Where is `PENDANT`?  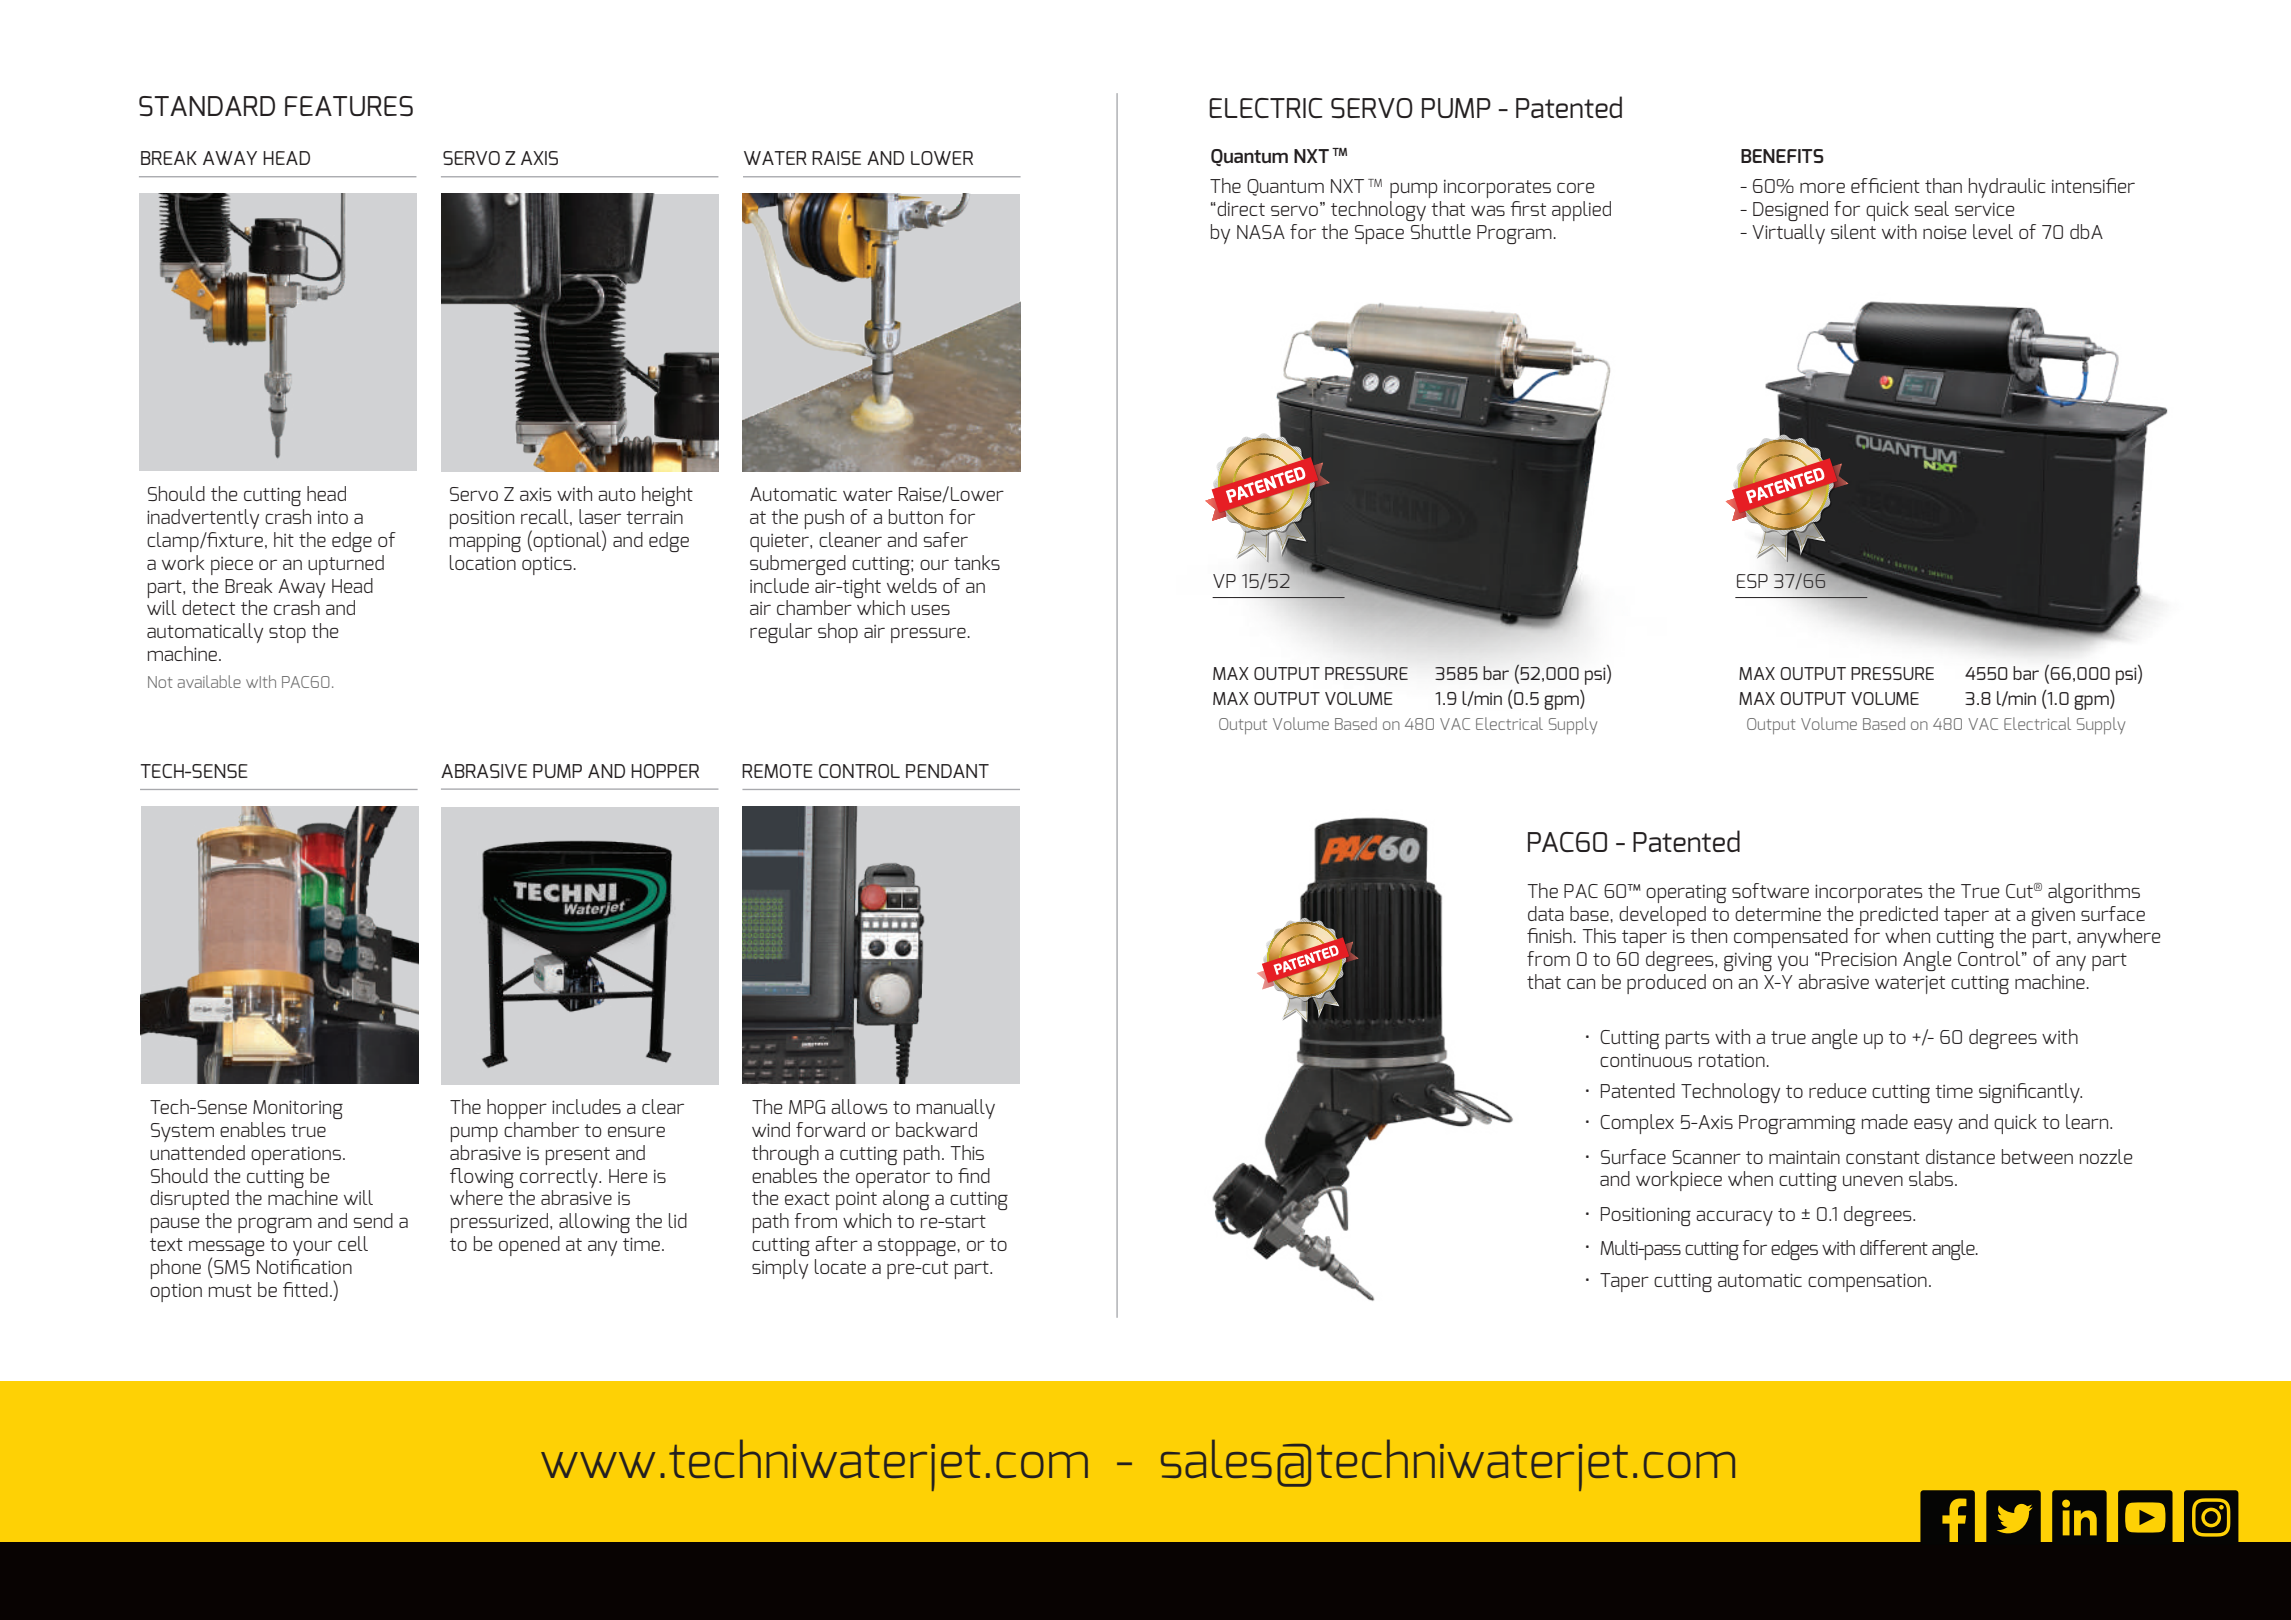 PENDANT is located at coordinates (947, 771).
